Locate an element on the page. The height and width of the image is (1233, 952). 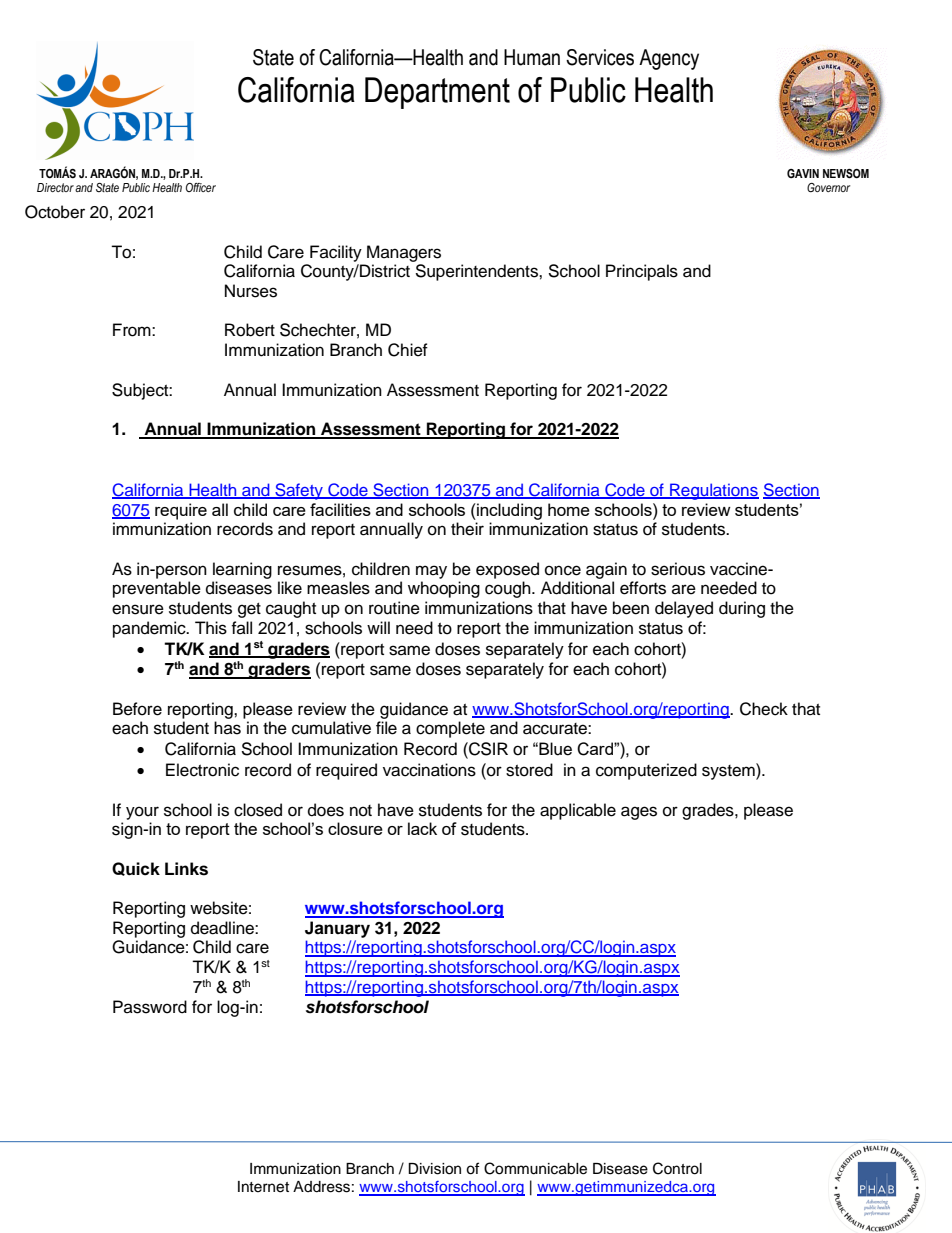
Control is located at coordinates (677, 1168).
